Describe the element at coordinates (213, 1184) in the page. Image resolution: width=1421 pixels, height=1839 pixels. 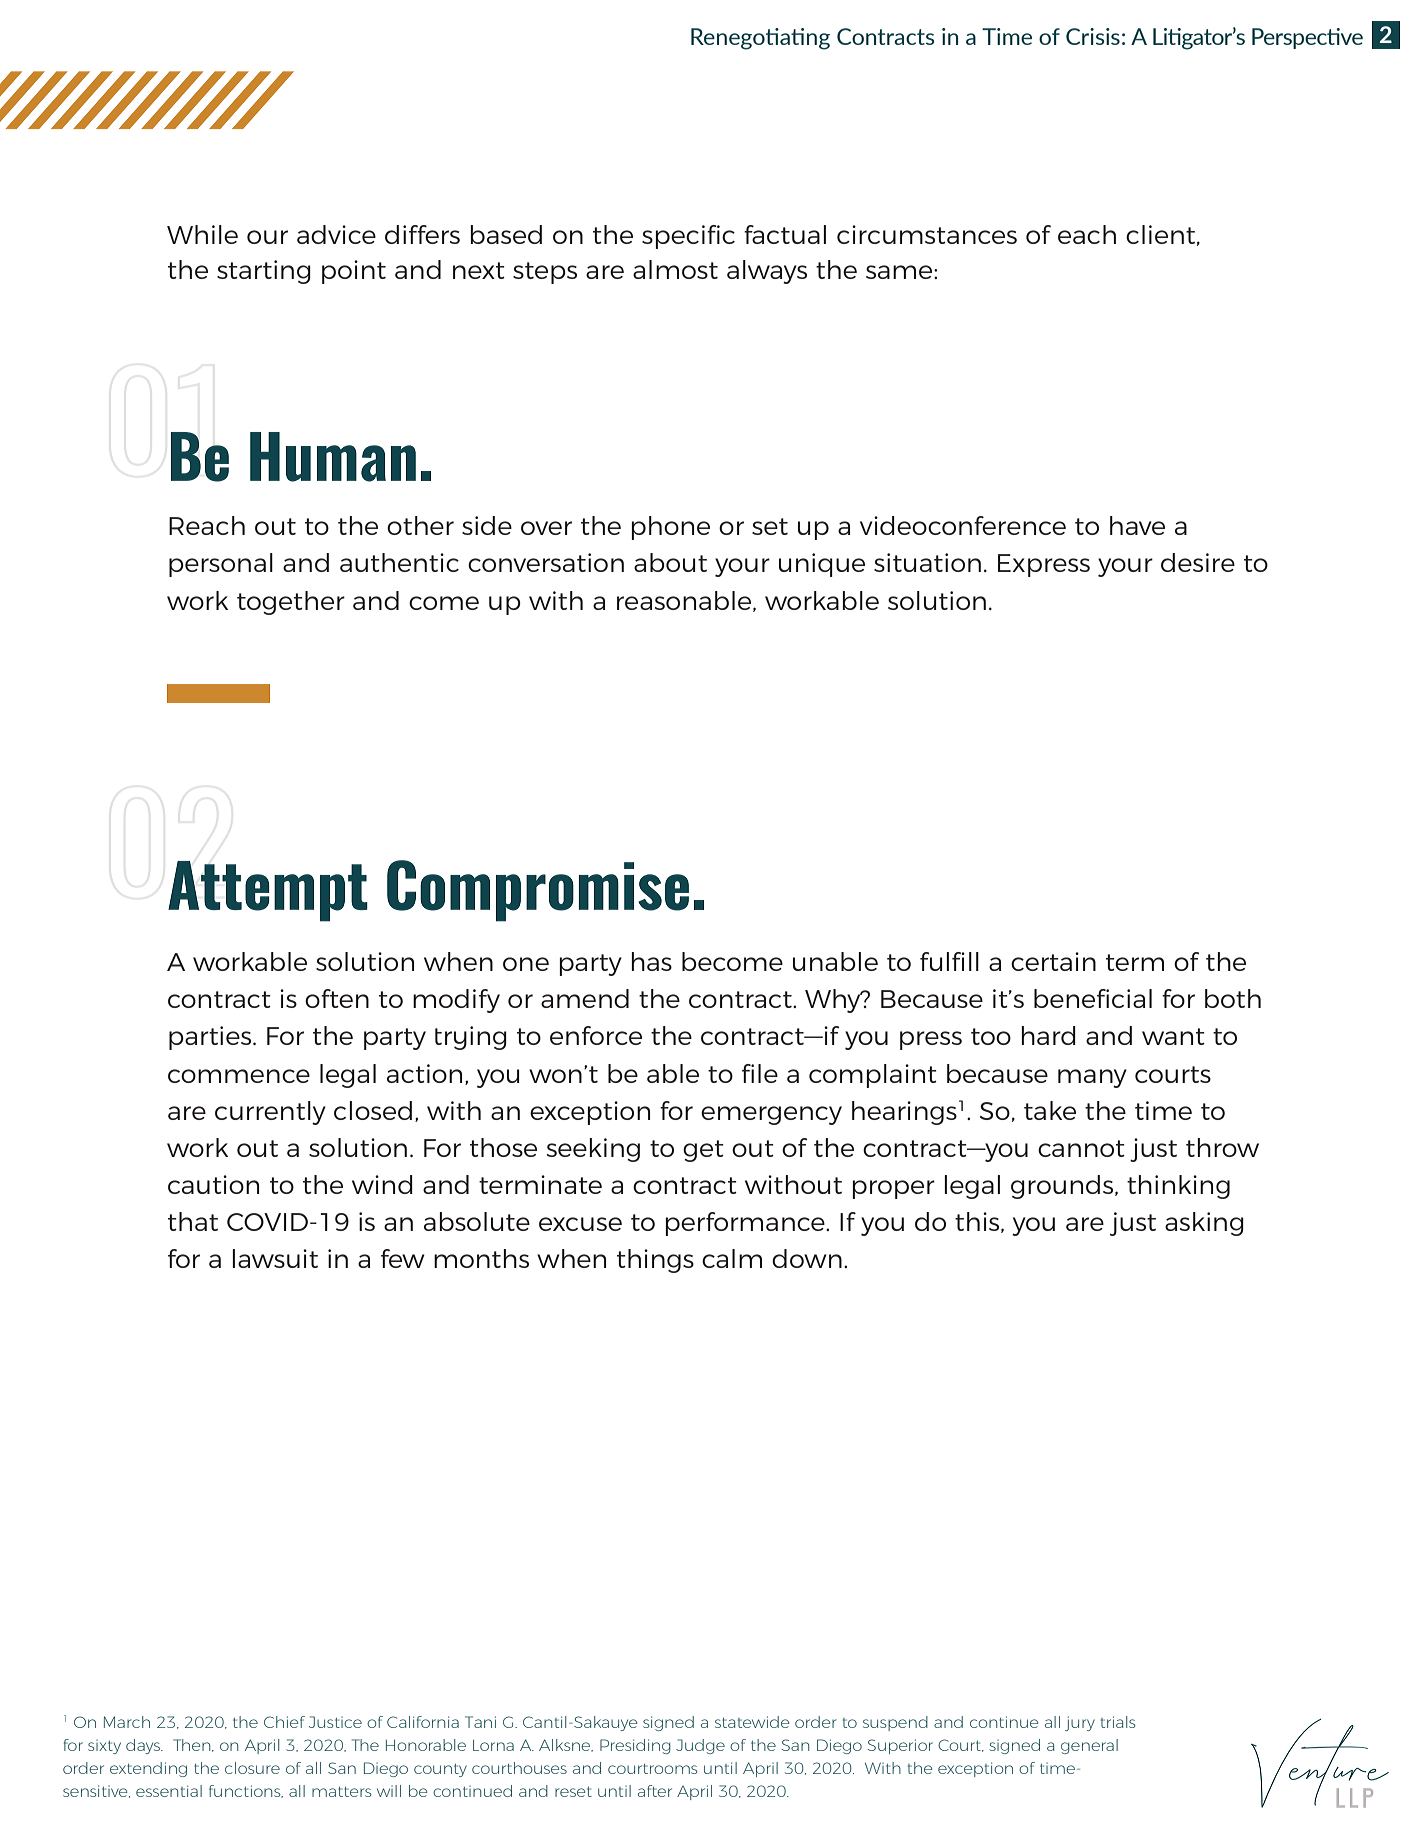
I see `caution` at that location.
